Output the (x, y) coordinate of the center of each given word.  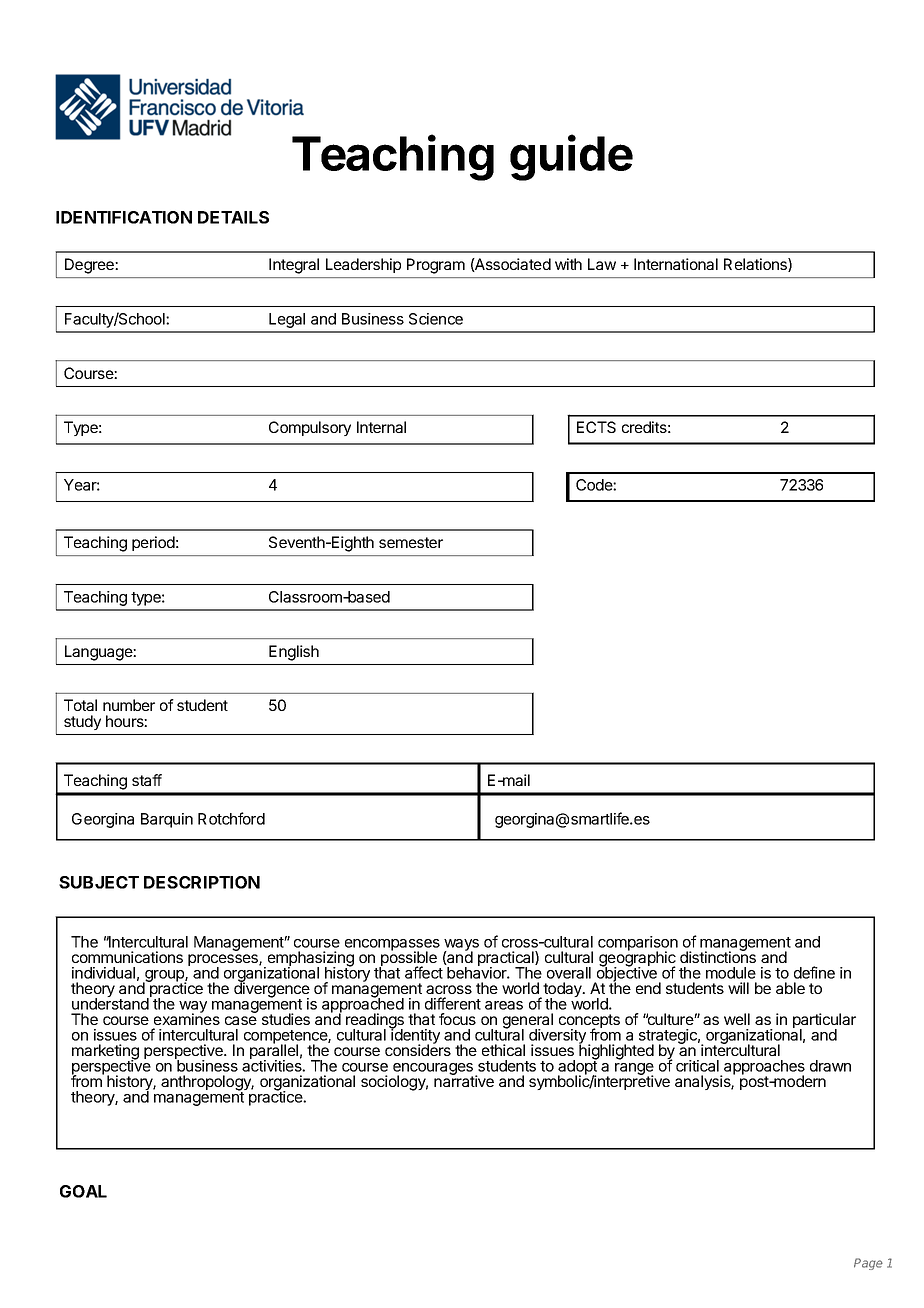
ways (461, 946)
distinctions (718, 956)
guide (571, 158)
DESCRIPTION (202, 882)
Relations (756, 265)
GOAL (83, 1191)
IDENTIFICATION (124, 217)
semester (411, 542)
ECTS (596, 427)
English (294, 653)
